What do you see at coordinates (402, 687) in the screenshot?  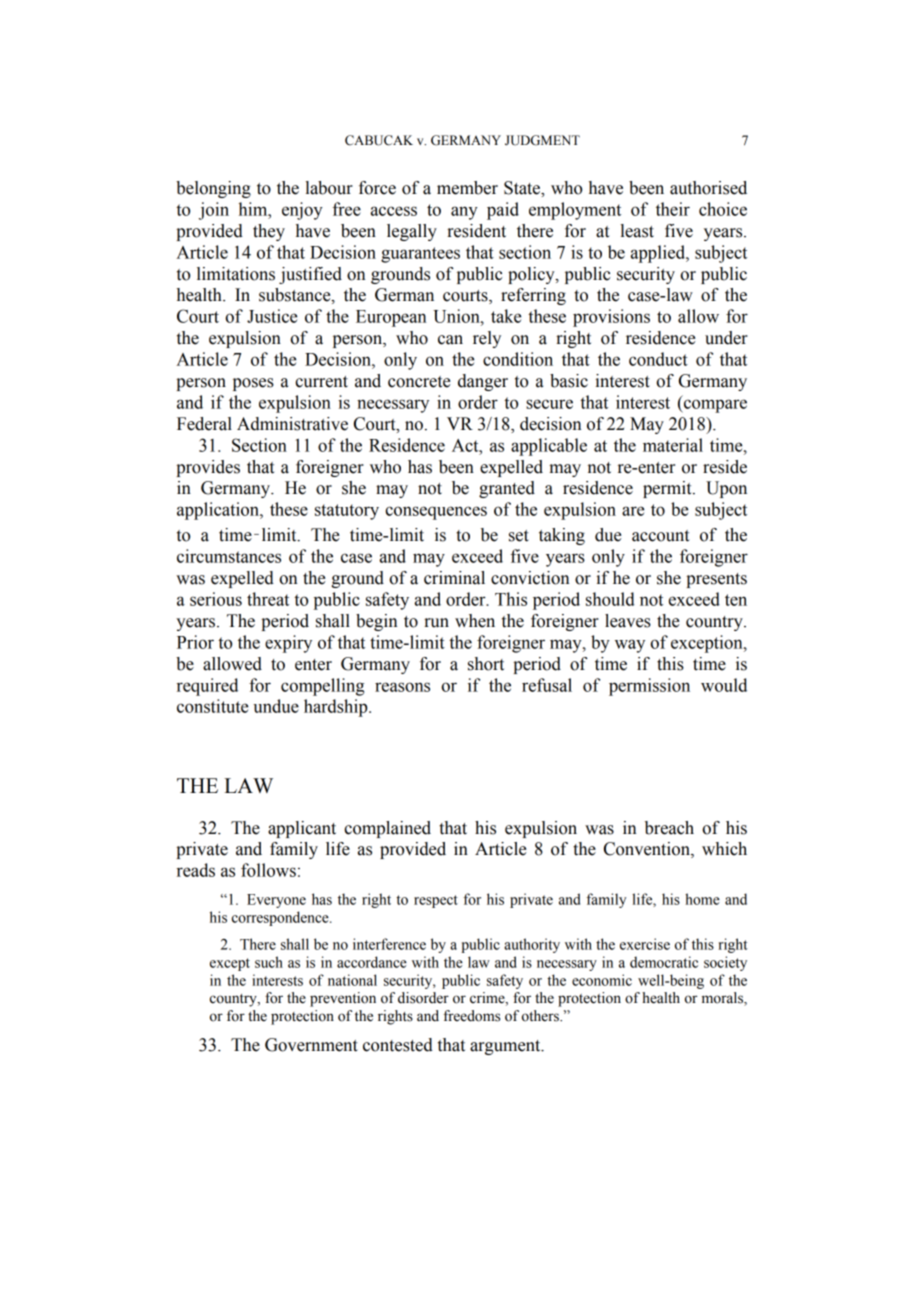 I see `reasons` at bounding box center [402, 687].
